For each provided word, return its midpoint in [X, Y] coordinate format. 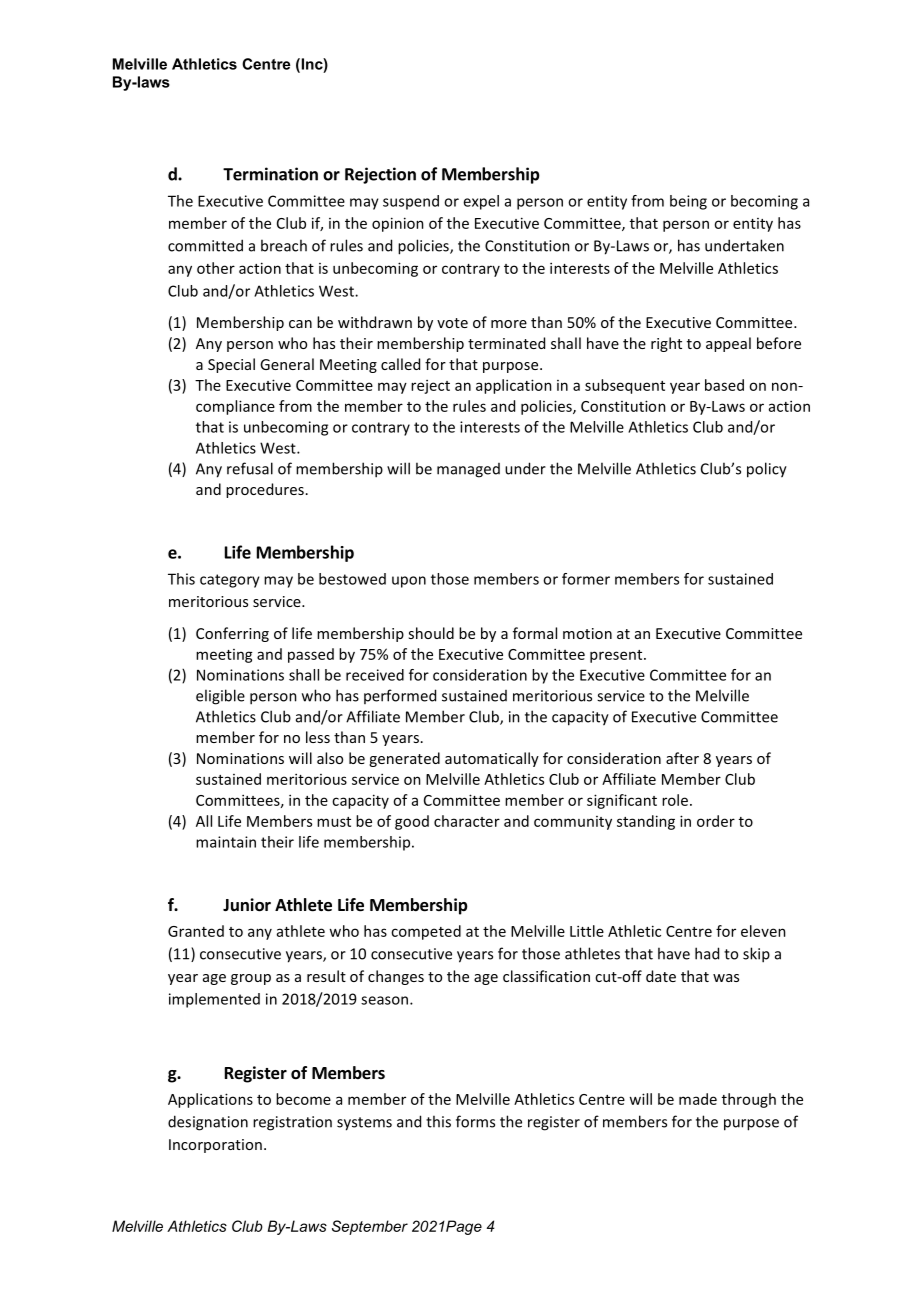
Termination [270, 174]
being [688, 202]
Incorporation [215, 1146]
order [716, 821]
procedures [265, 490]
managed [468, 470]
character [467, 821]
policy [767, 470]
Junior [247, 905]
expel [481, 202]
